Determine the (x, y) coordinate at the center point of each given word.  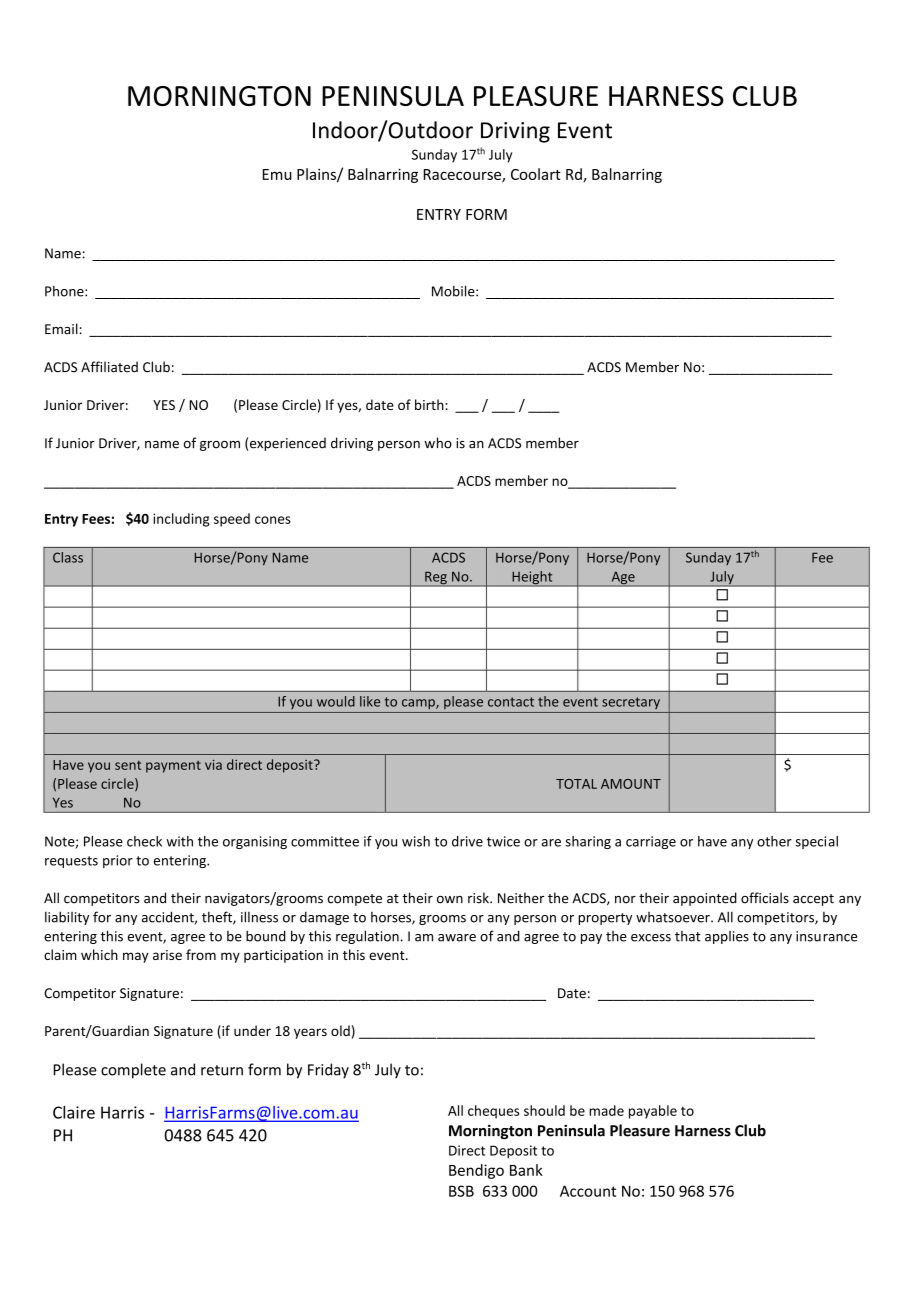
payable (653, 1112)
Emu (277, 174)
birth (429, 404)
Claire (74, 1112)
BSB (461, 1191)
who (438, 443)
